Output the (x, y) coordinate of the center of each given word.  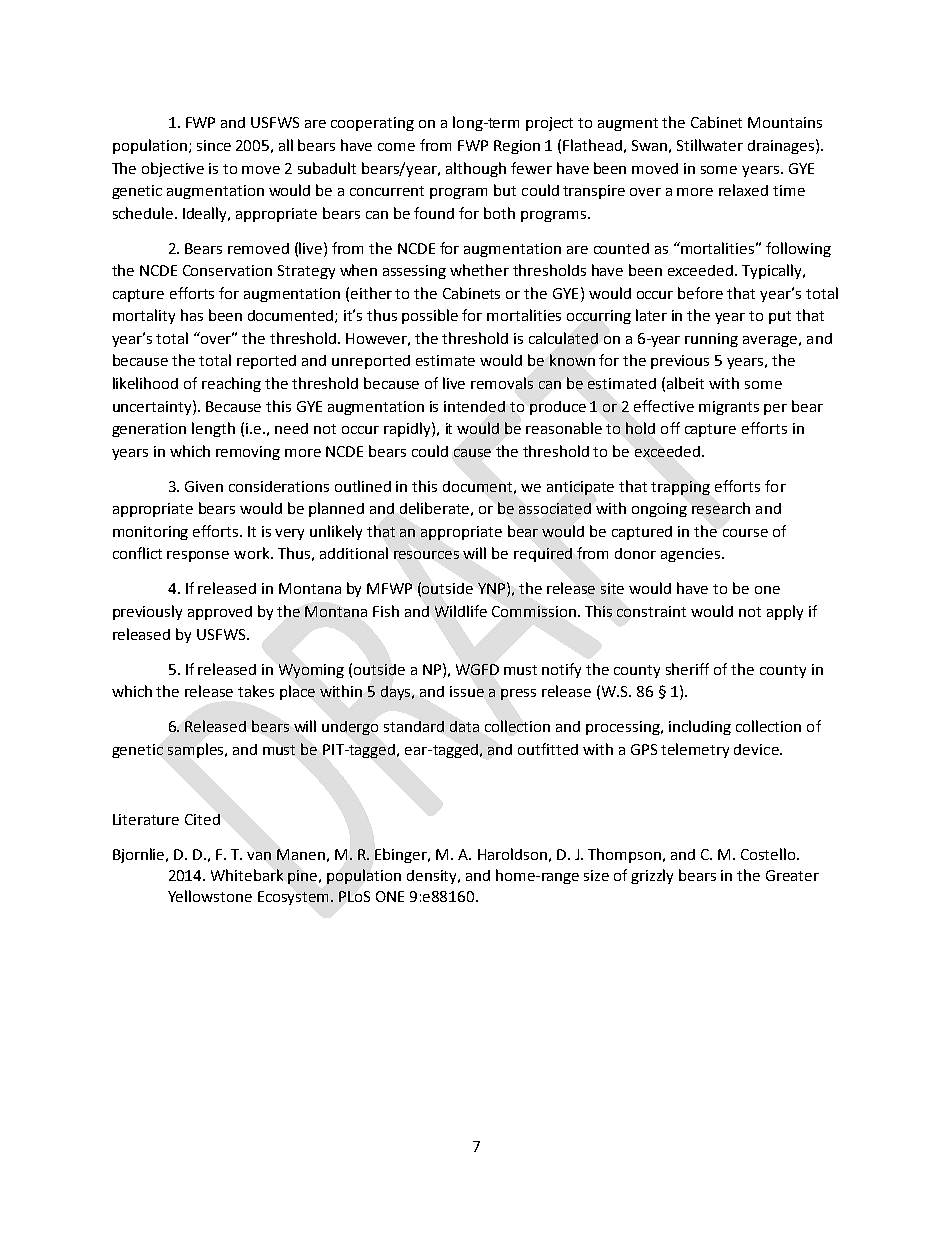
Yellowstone (210, 896)
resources (426, 555)
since (214, 145)
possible (430, 316)
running (711, 340)
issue (467, 691)
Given (204, 486)
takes (256, 691)
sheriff (687, 669)
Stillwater (710, 145)
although (476, 169)
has (192, 315)
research (721, 508)
